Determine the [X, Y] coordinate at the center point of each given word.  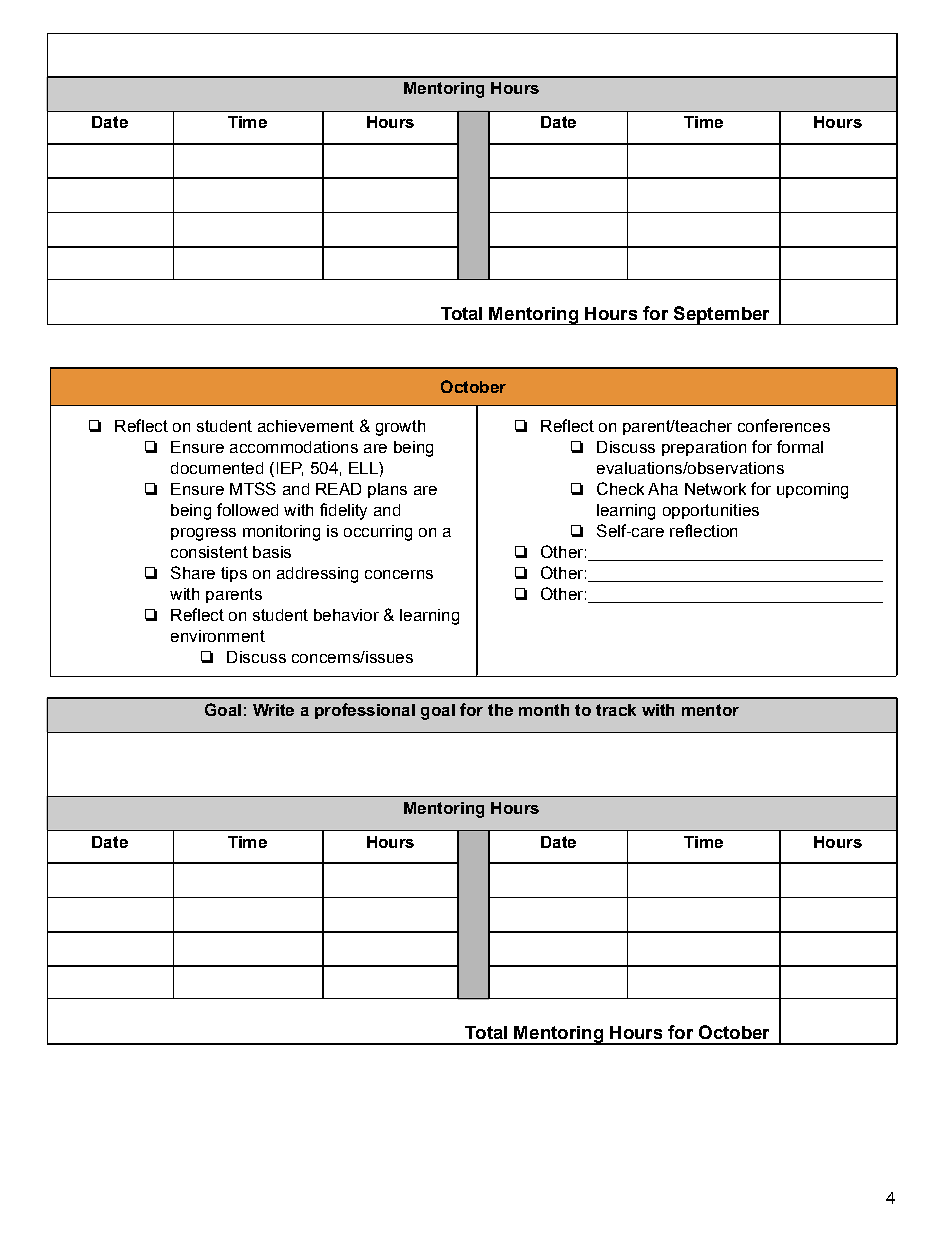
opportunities [711, 511]
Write [273, 710]
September [721, 315]
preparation [704, 448]
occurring [378, 533]
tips [234, 574]
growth [400, 428]
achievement [306, 426]
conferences [784, 425]
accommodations [294, 447]
